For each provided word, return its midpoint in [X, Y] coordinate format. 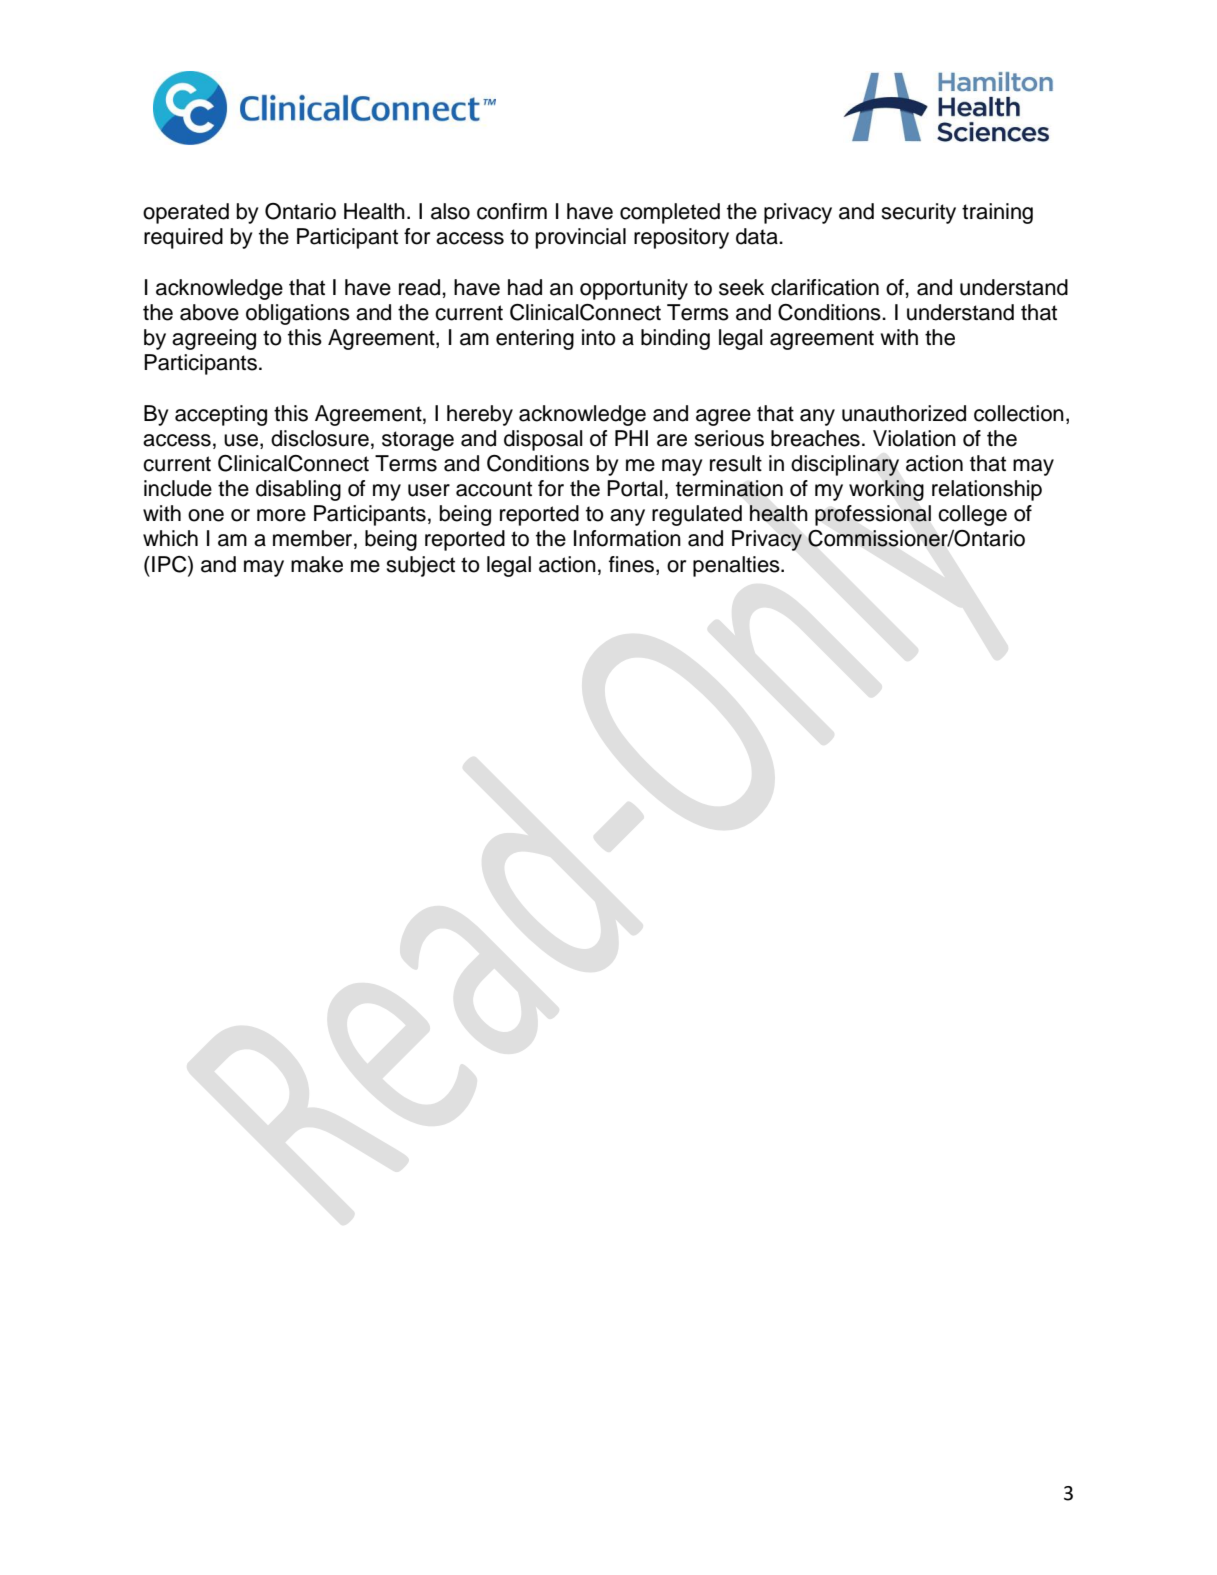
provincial [581, 238]
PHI [631, 438]
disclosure [320, 438]
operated [186, 213]
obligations [298, 314]
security [918, 213]
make [317, 564]
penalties [737, 566]
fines [631, 564]
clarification [825, 287]
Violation [914, 438]
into [599, 337]
